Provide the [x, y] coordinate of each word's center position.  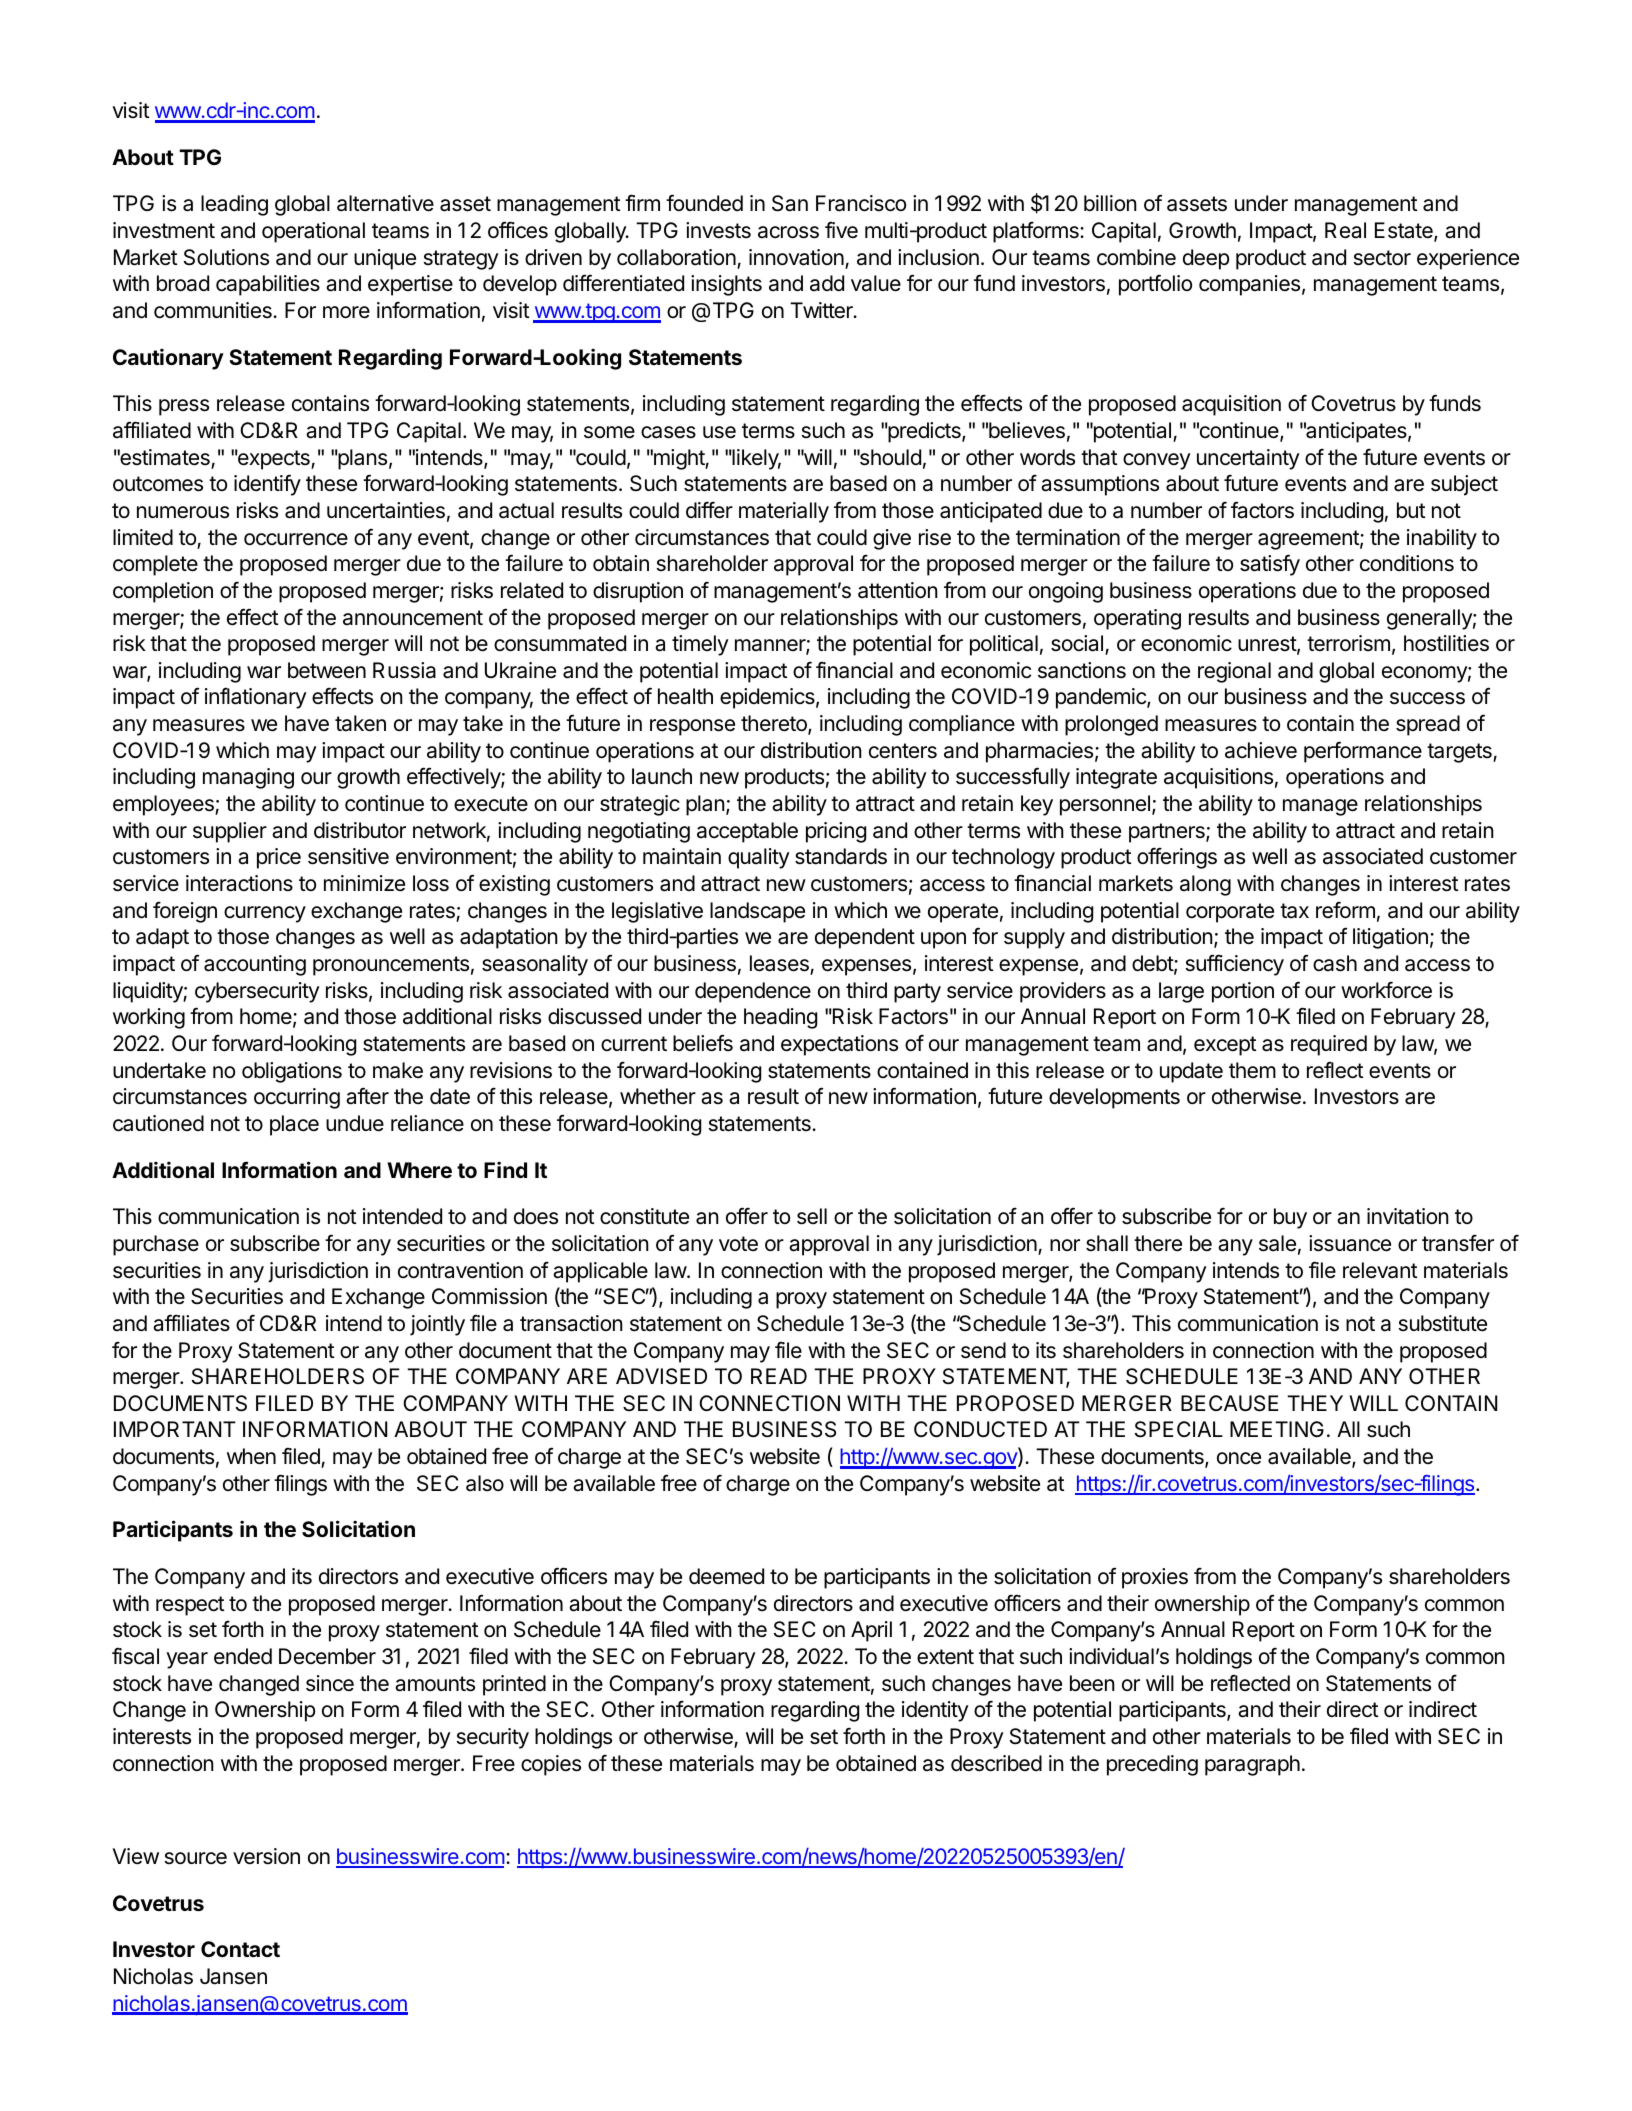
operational [313, 232]
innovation [797, 258]
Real [1345, 230]
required [1329, 1045]
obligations [292, 1072]
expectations [839, 1045]
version [266, 1856]
